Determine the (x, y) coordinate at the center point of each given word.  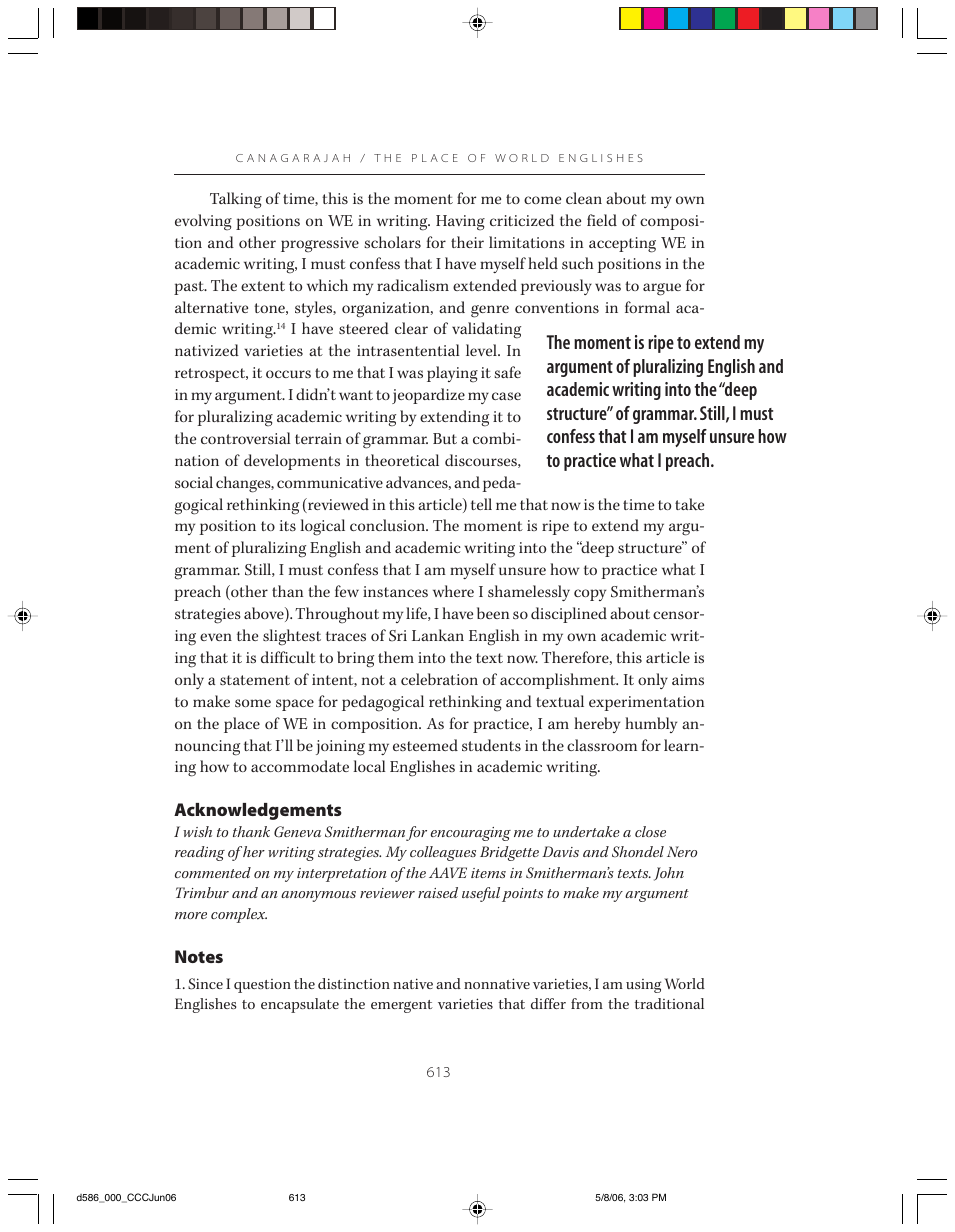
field (602, 220)
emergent (402, 1006)
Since (205, 984)
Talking (236, 200)
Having (460, 223)
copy (590, 595)
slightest (292, 637)
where (453, 591)
